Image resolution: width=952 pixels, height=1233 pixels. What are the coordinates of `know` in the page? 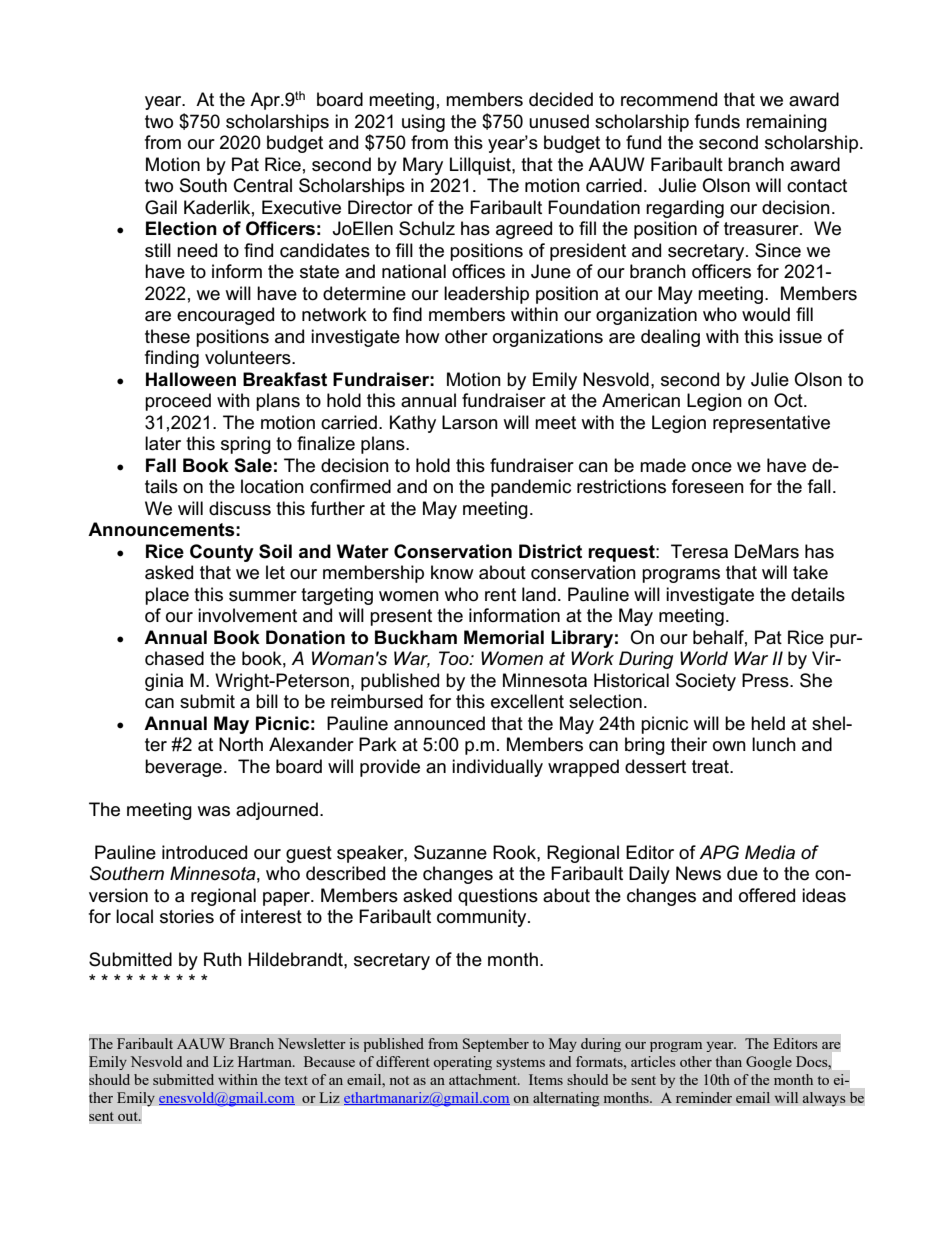 It's located at (452, 572).
